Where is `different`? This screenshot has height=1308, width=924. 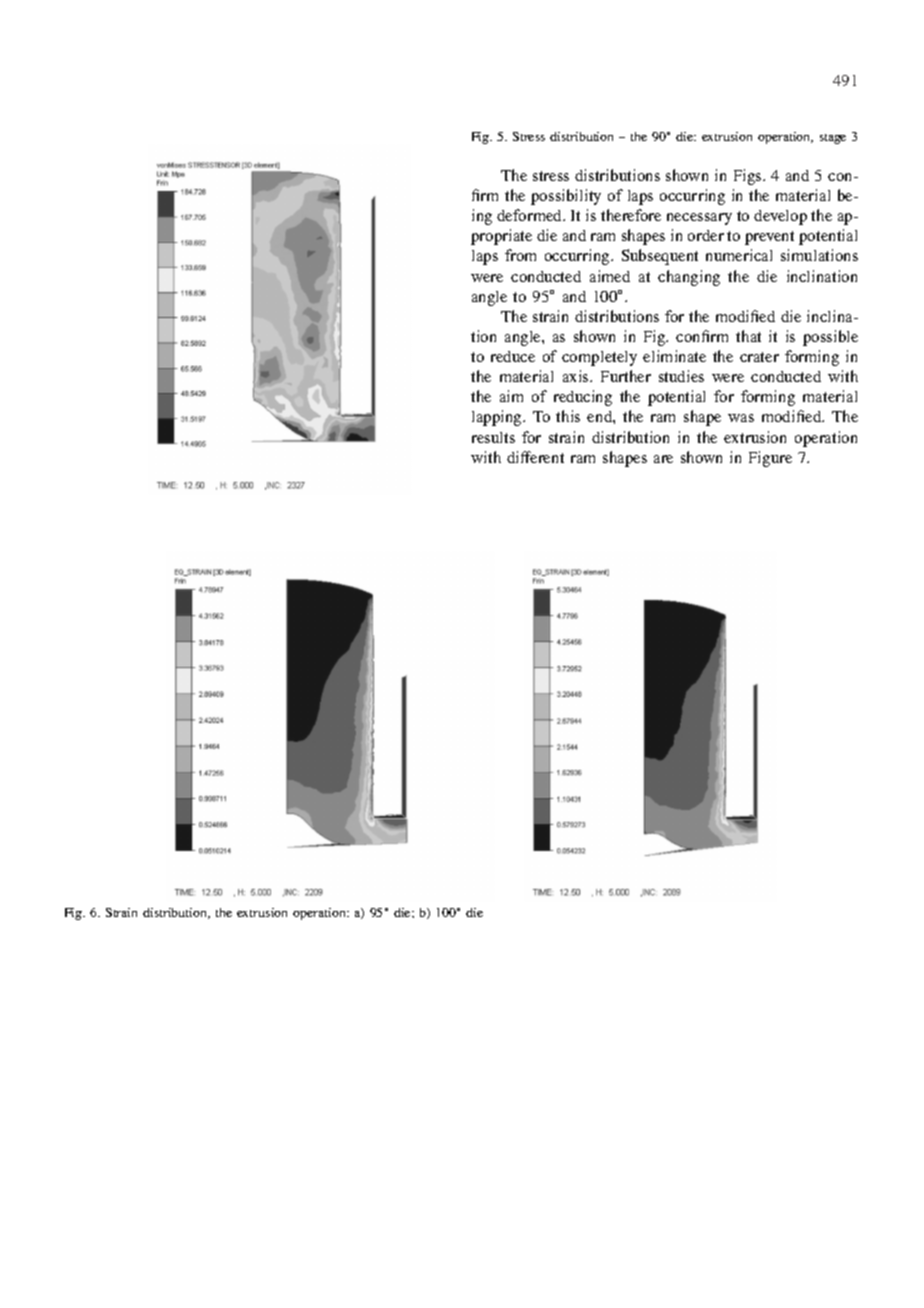
different is located at coordinates (535, 457).
